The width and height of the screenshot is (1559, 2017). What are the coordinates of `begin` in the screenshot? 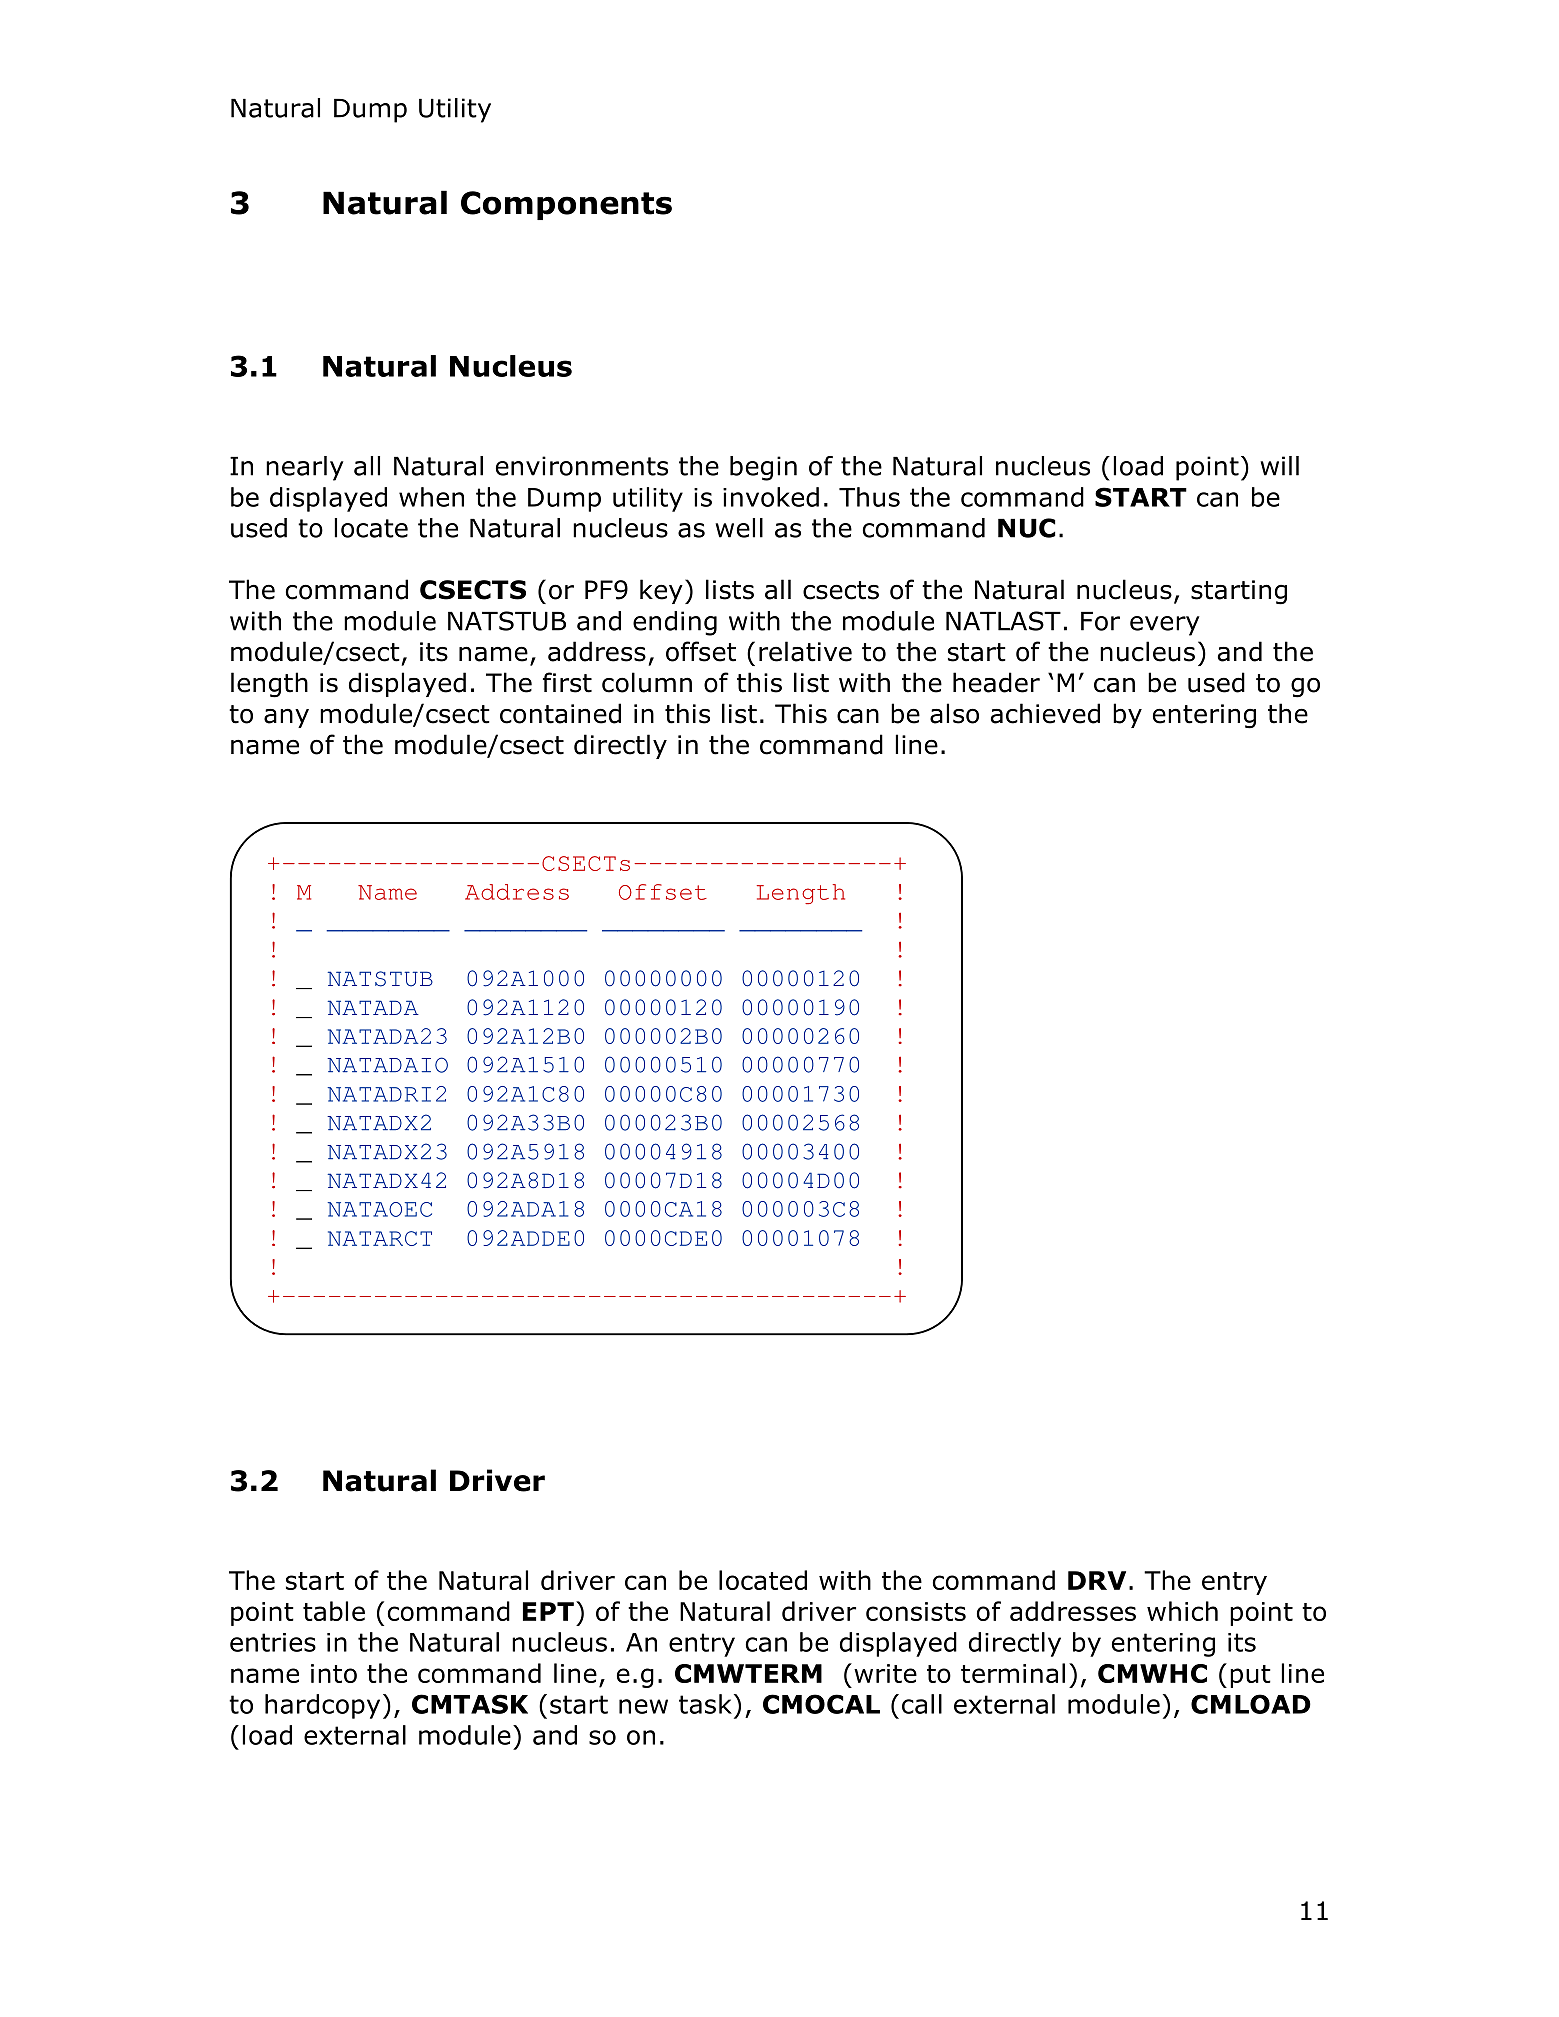 It's located at (763, 468).
